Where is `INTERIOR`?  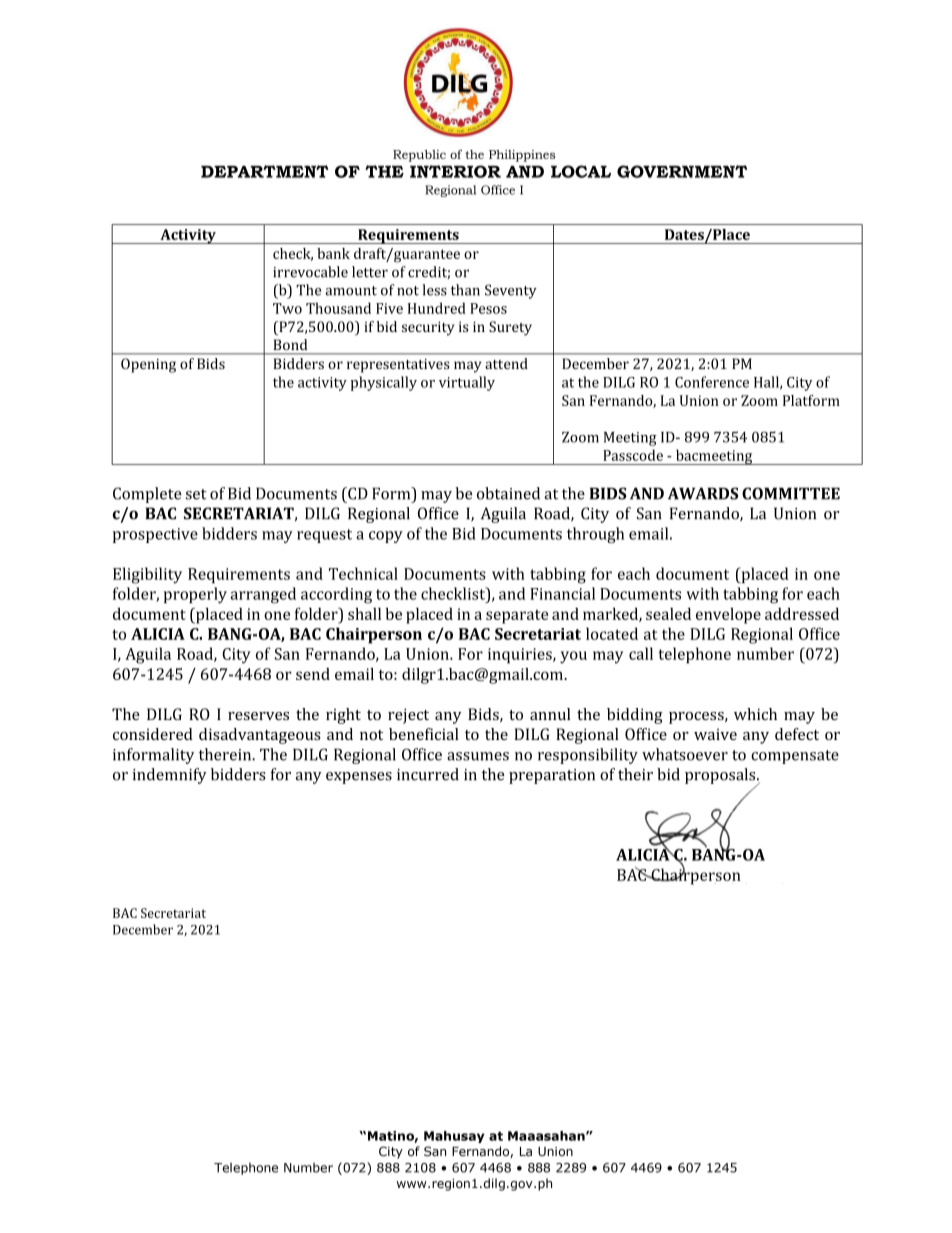 INTERIOR is located at coordinates (455, 171).
